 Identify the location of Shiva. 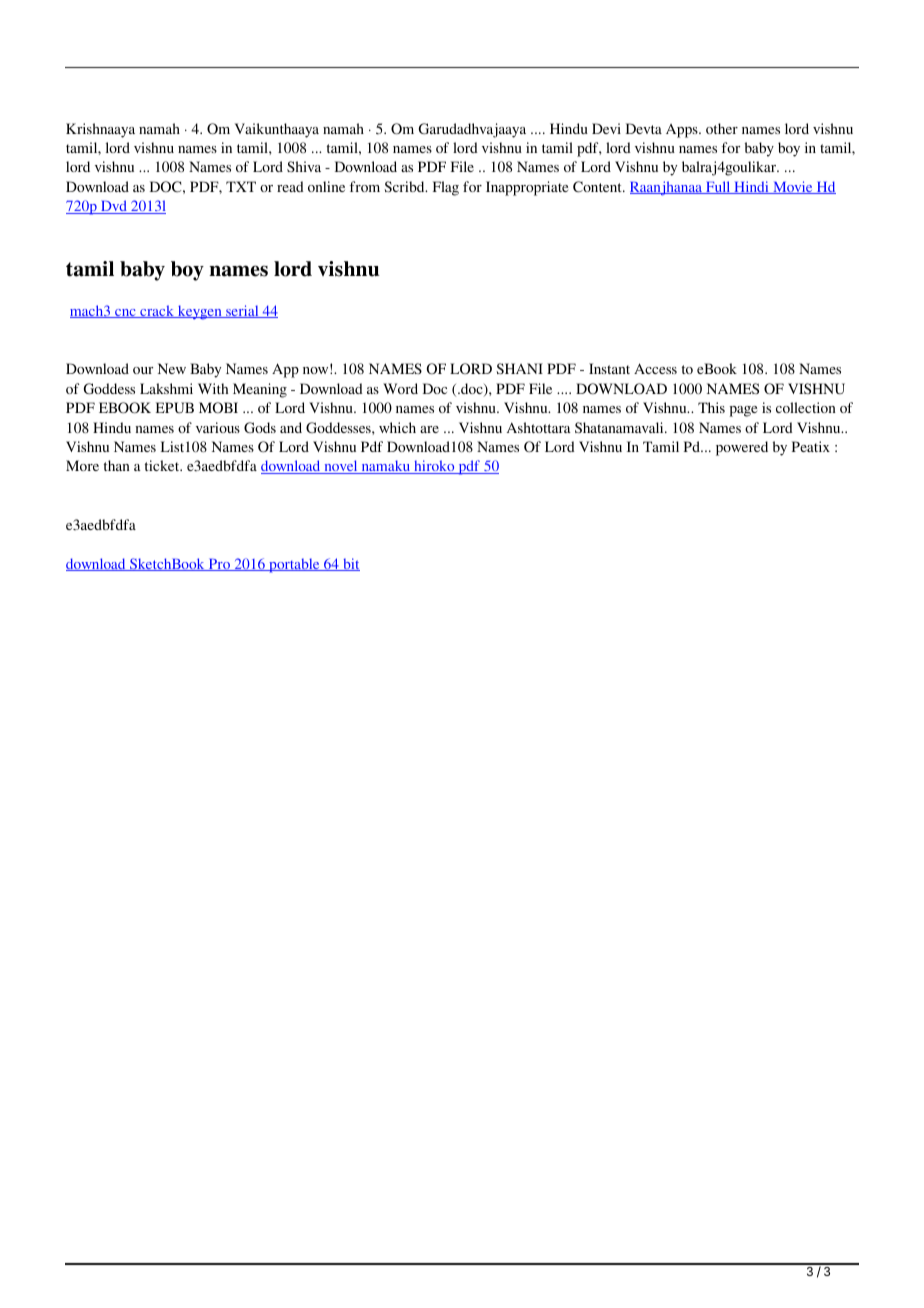
(304, 166).
